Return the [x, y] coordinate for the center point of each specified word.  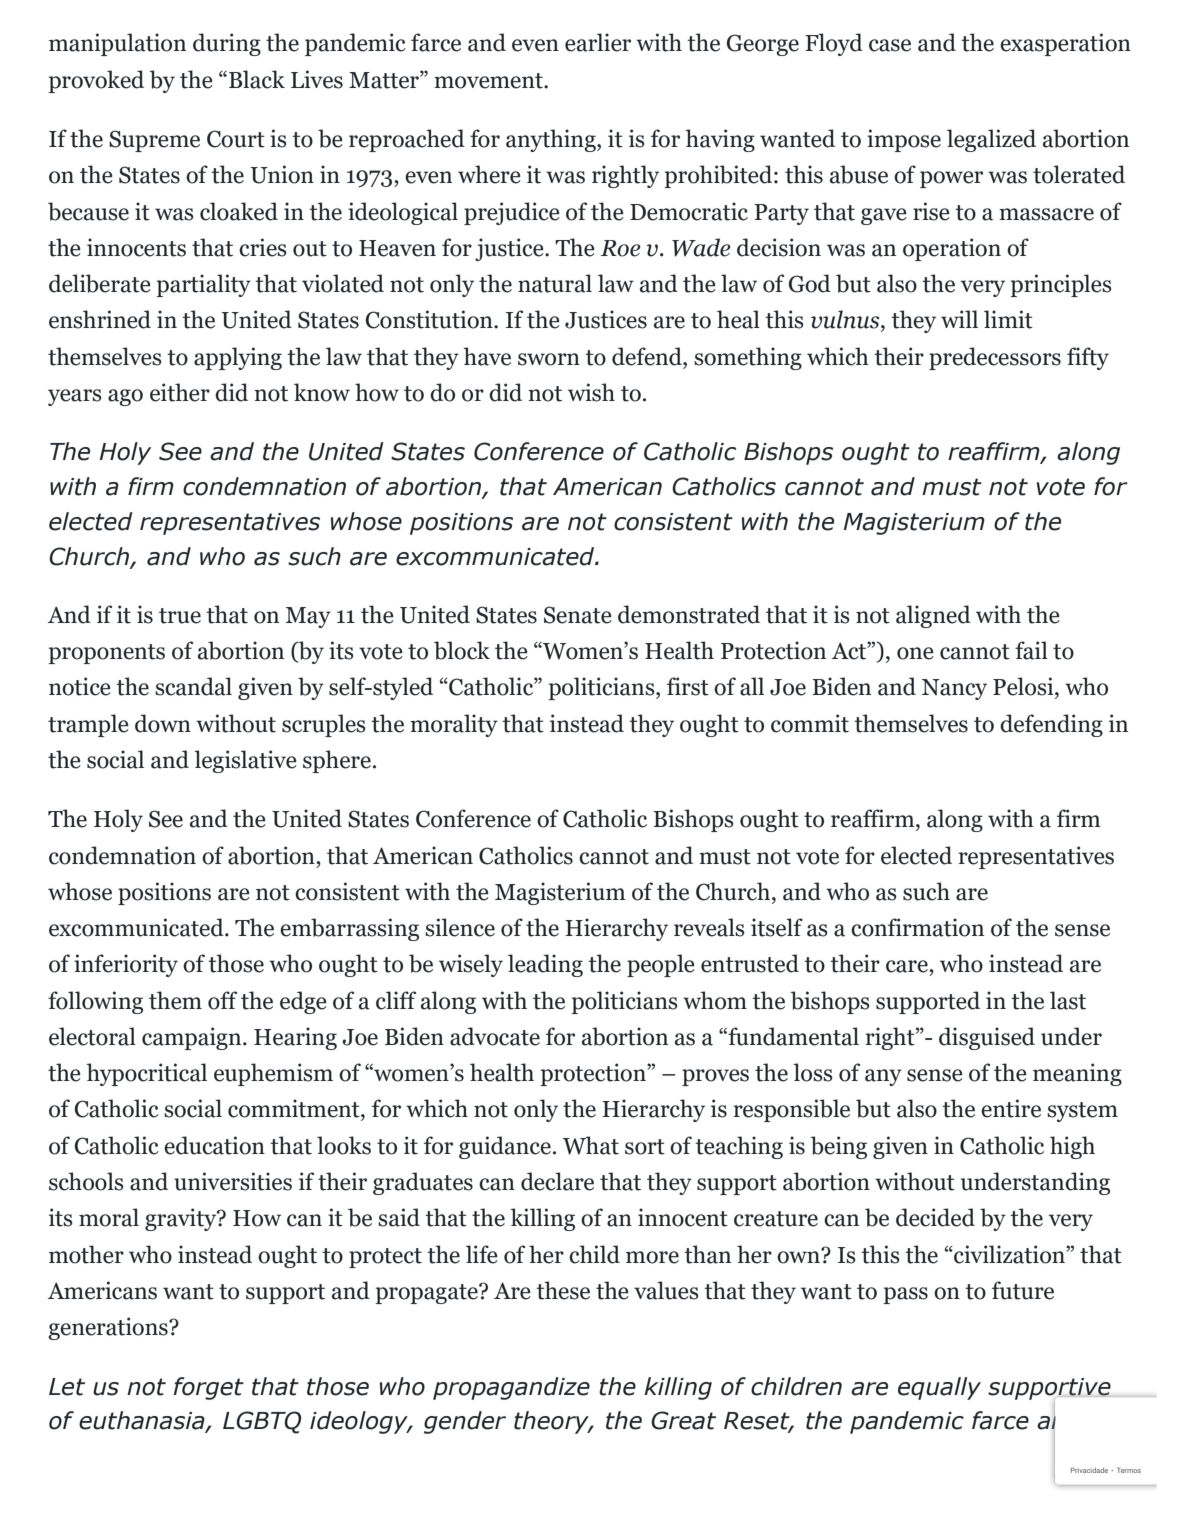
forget [208, 1388]
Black [257, 79]
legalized [991, 140]
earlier [598, 42]
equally [939, 1388]
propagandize [511, 1388]
